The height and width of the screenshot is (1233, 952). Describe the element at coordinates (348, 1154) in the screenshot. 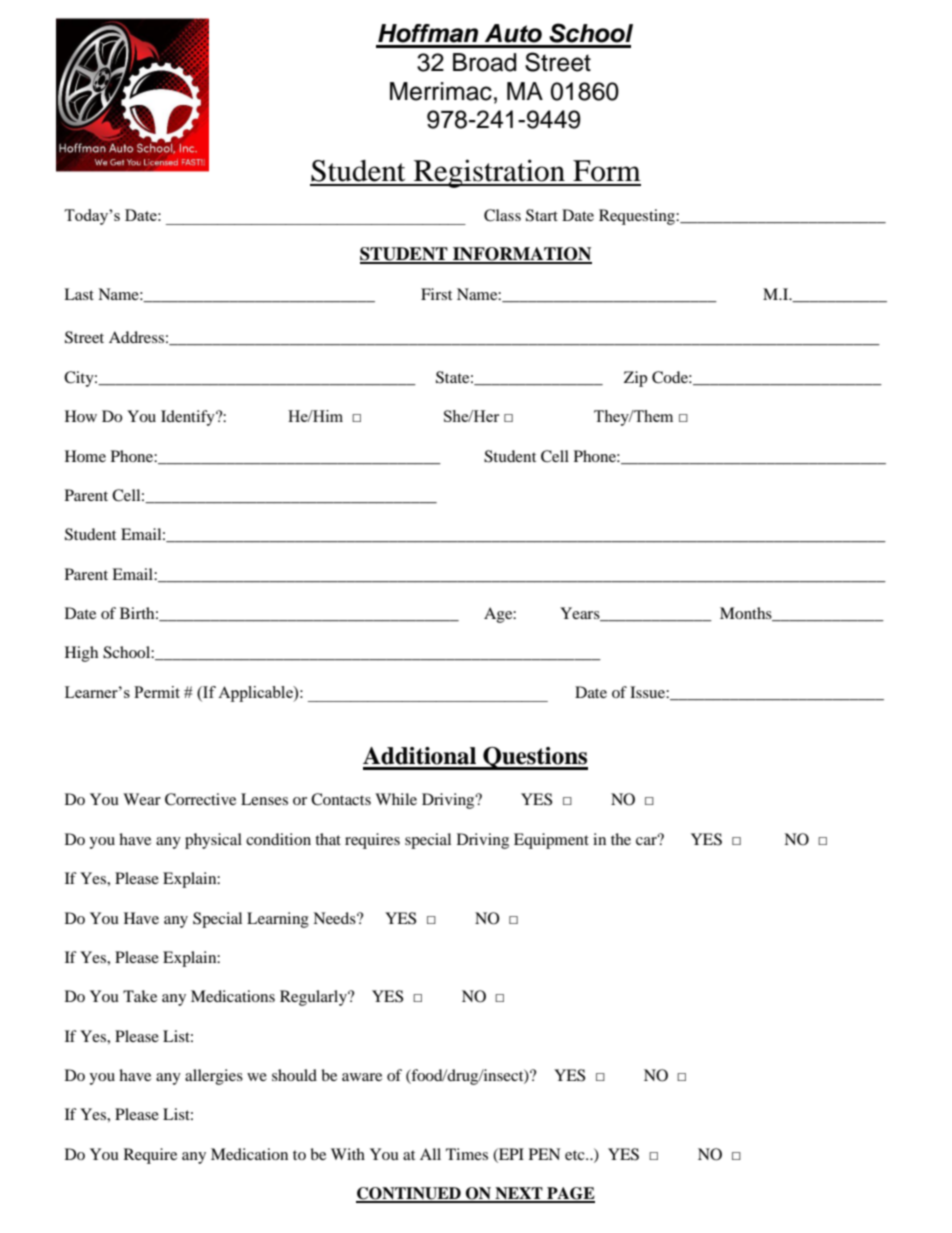

I see `With` at that location.
